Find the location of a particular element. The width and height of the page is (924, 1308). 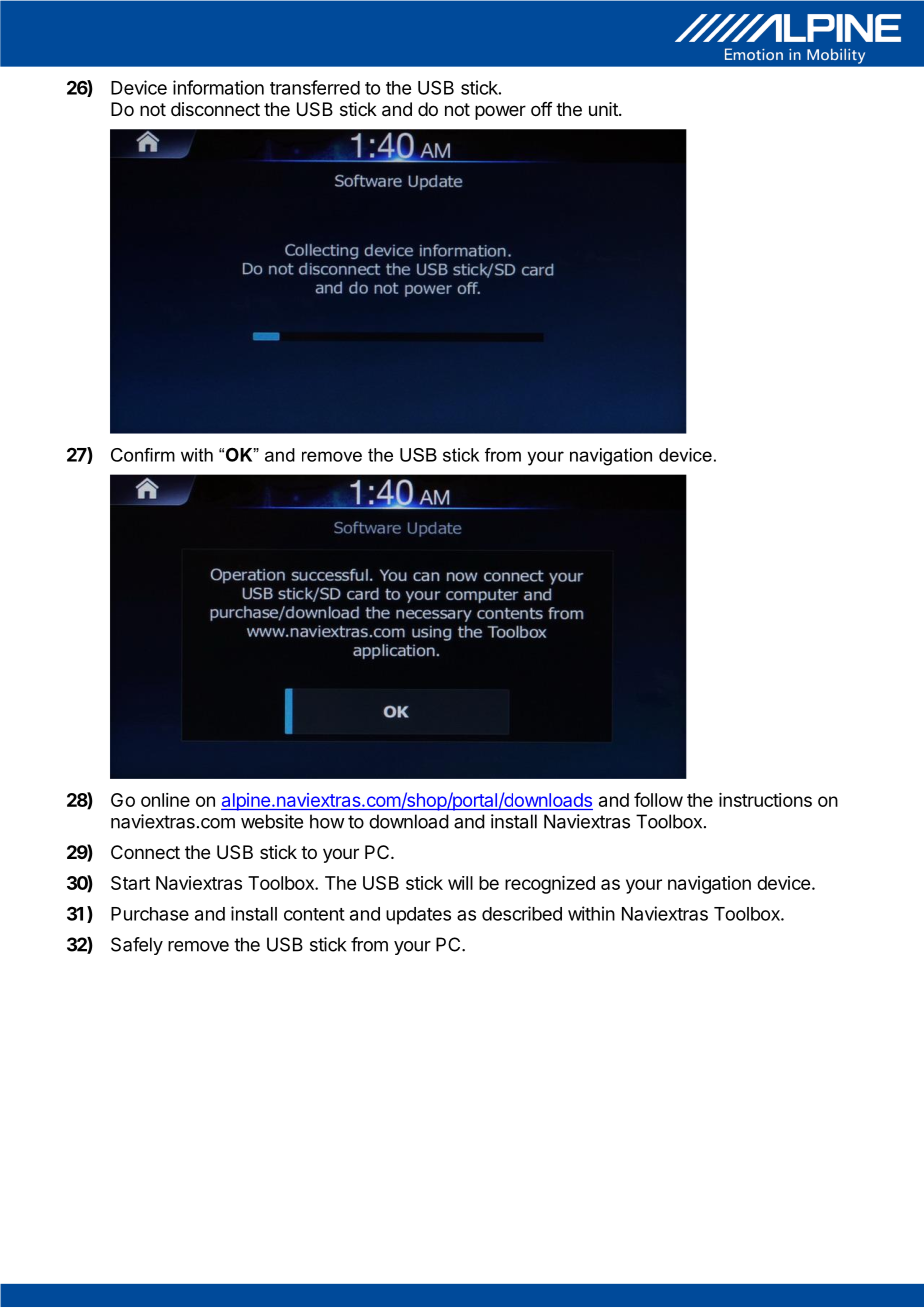

website is located at coordinates (272, 821).
